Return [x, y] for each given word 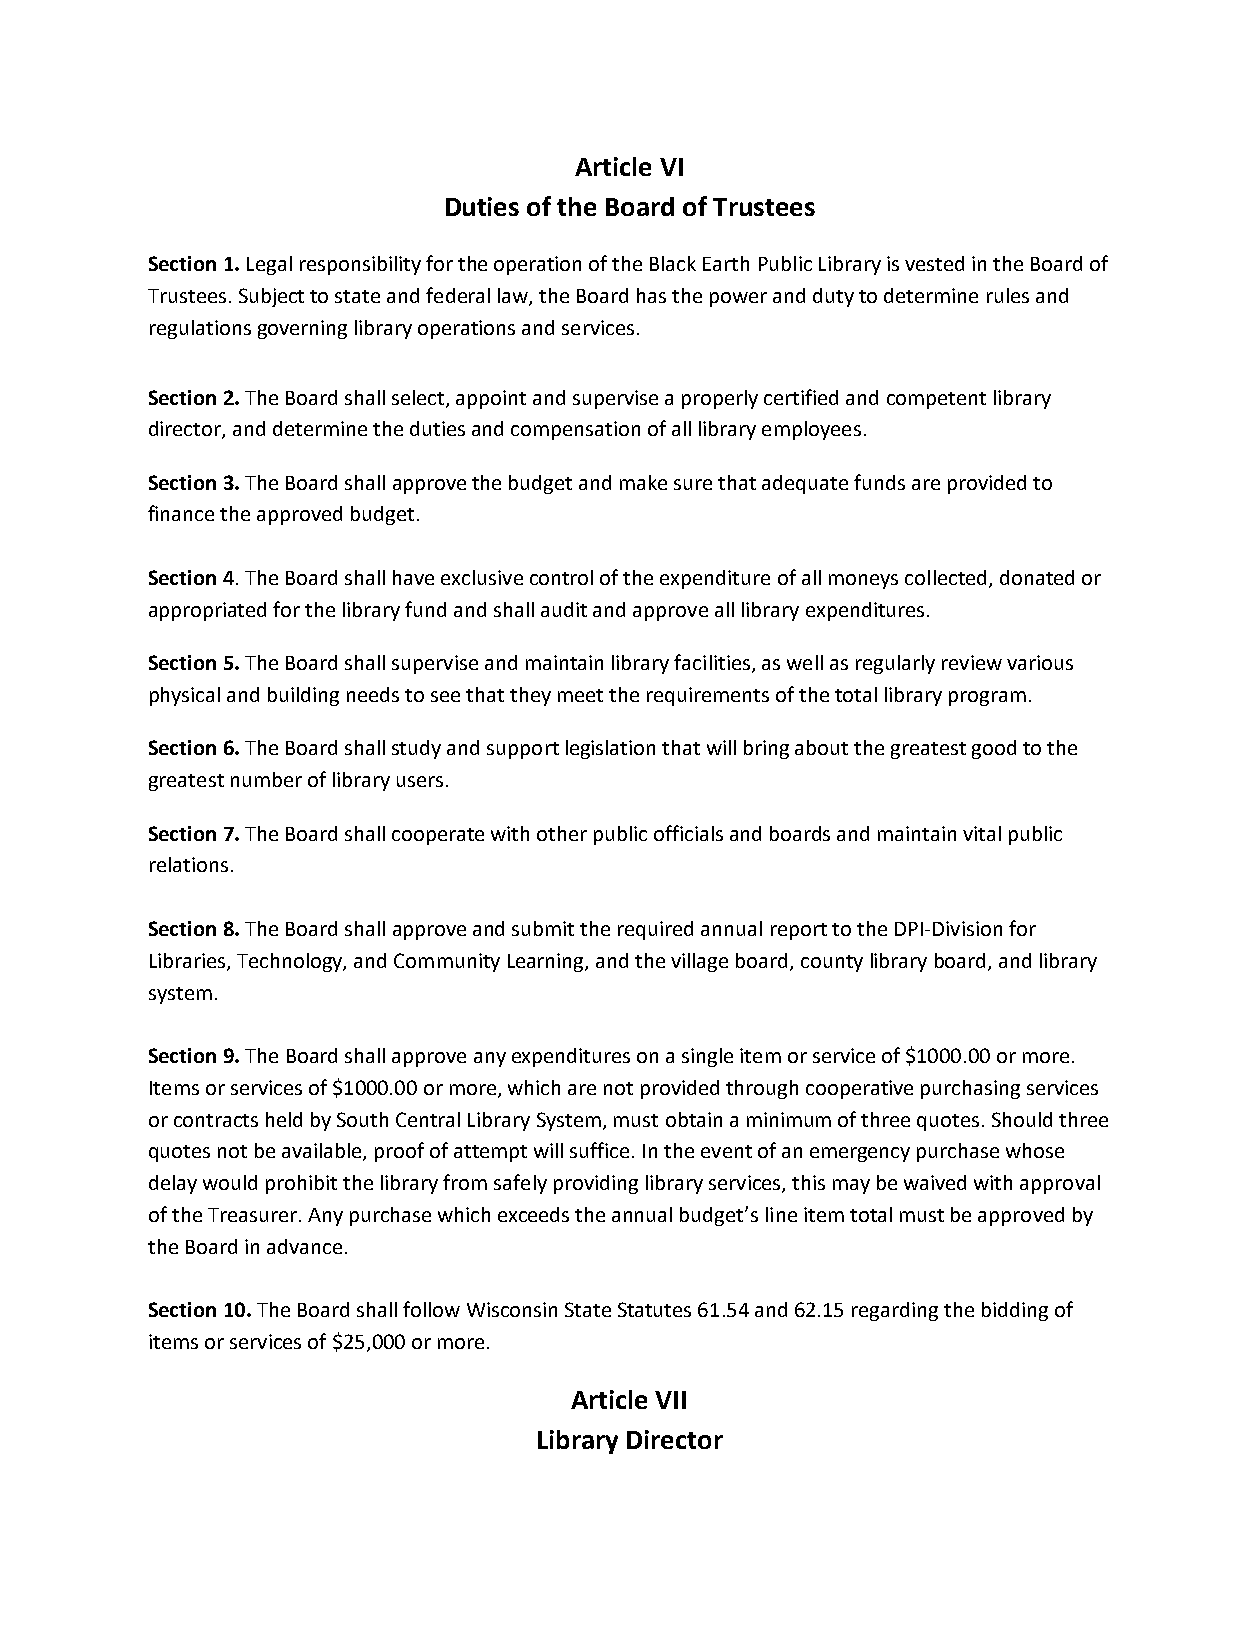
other [562, 833]
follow [431, 1309]
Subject [271, 297]
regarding [895, 1311]
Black [673, 263]
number [266, 779]
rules [1008, 295]
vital [982, 833]
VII [670, 1400]
